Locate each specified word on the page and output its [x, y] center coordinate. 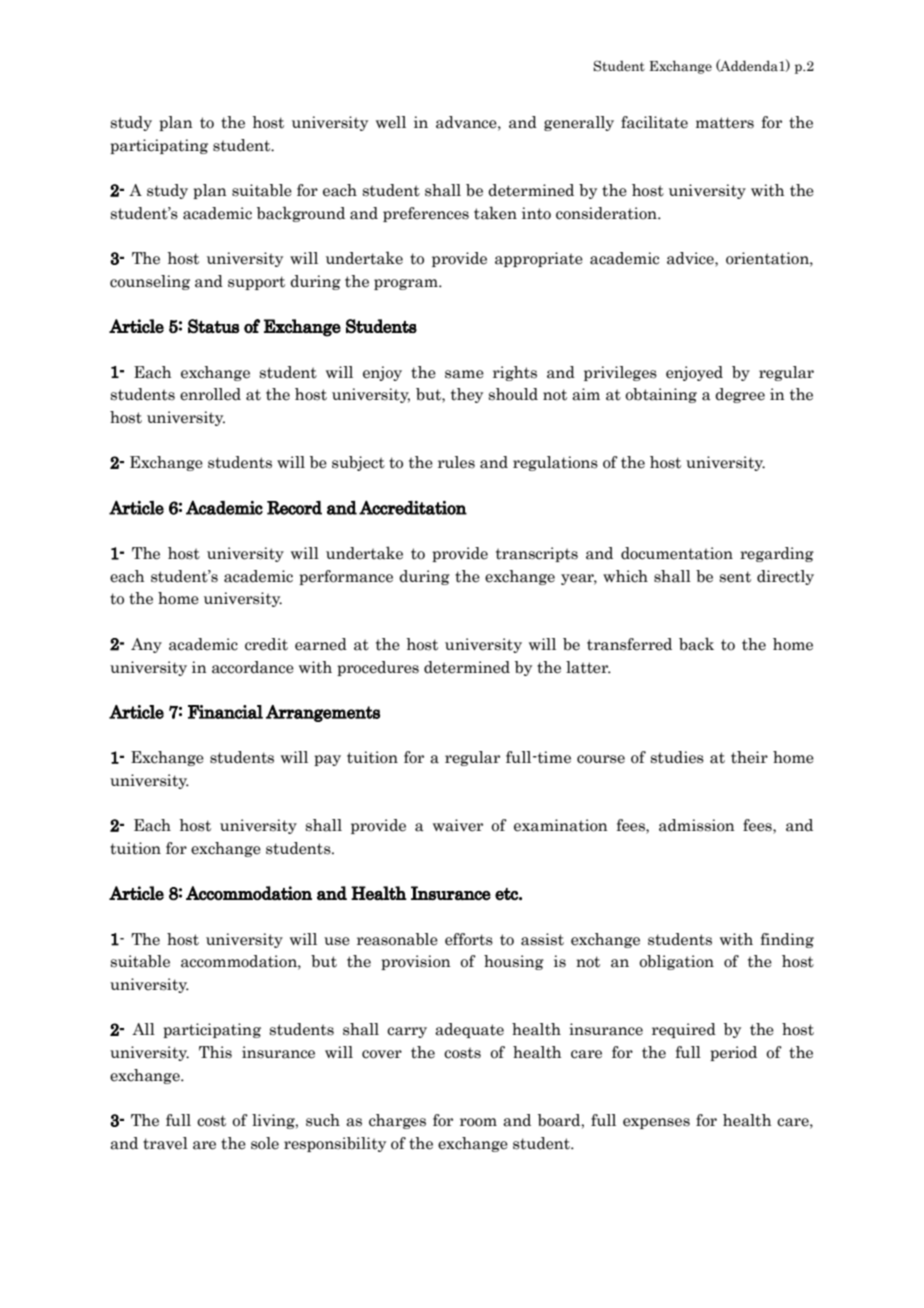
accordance [253, 667]
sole [265, 1143]
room [478, 1122]
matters [725, 123]
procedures [378, 668]
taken [495, 213]
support [256, 283]
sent [735, 577]
